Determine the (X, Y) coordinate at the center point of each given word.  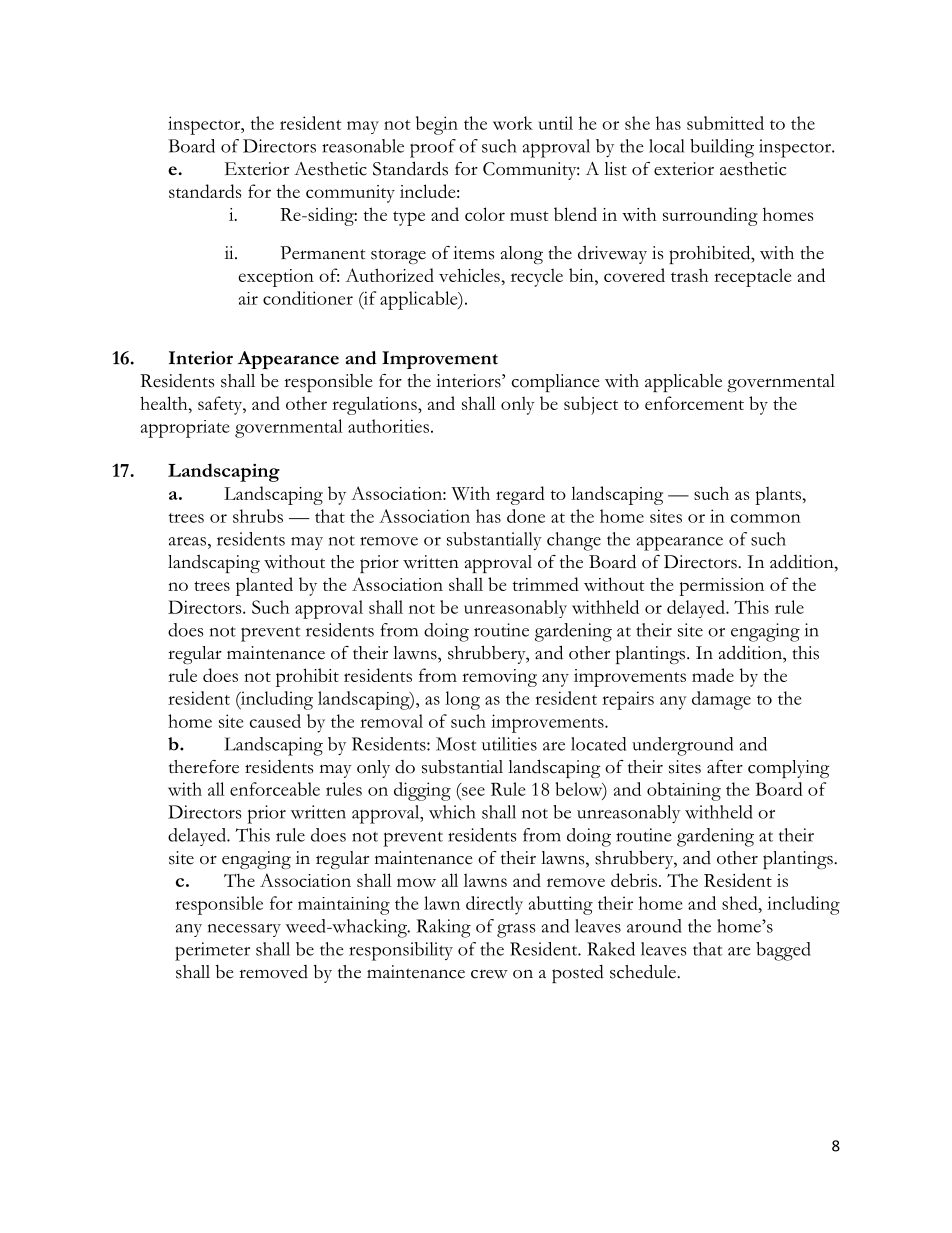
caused (275, 721)
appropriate (185, 429)
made (713, 675)
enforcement (694, 403)
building (722, 148)
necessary (244, 930)
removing (499, 678)
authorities (388, 426)
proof (433, 148)
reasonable (363, 146)
